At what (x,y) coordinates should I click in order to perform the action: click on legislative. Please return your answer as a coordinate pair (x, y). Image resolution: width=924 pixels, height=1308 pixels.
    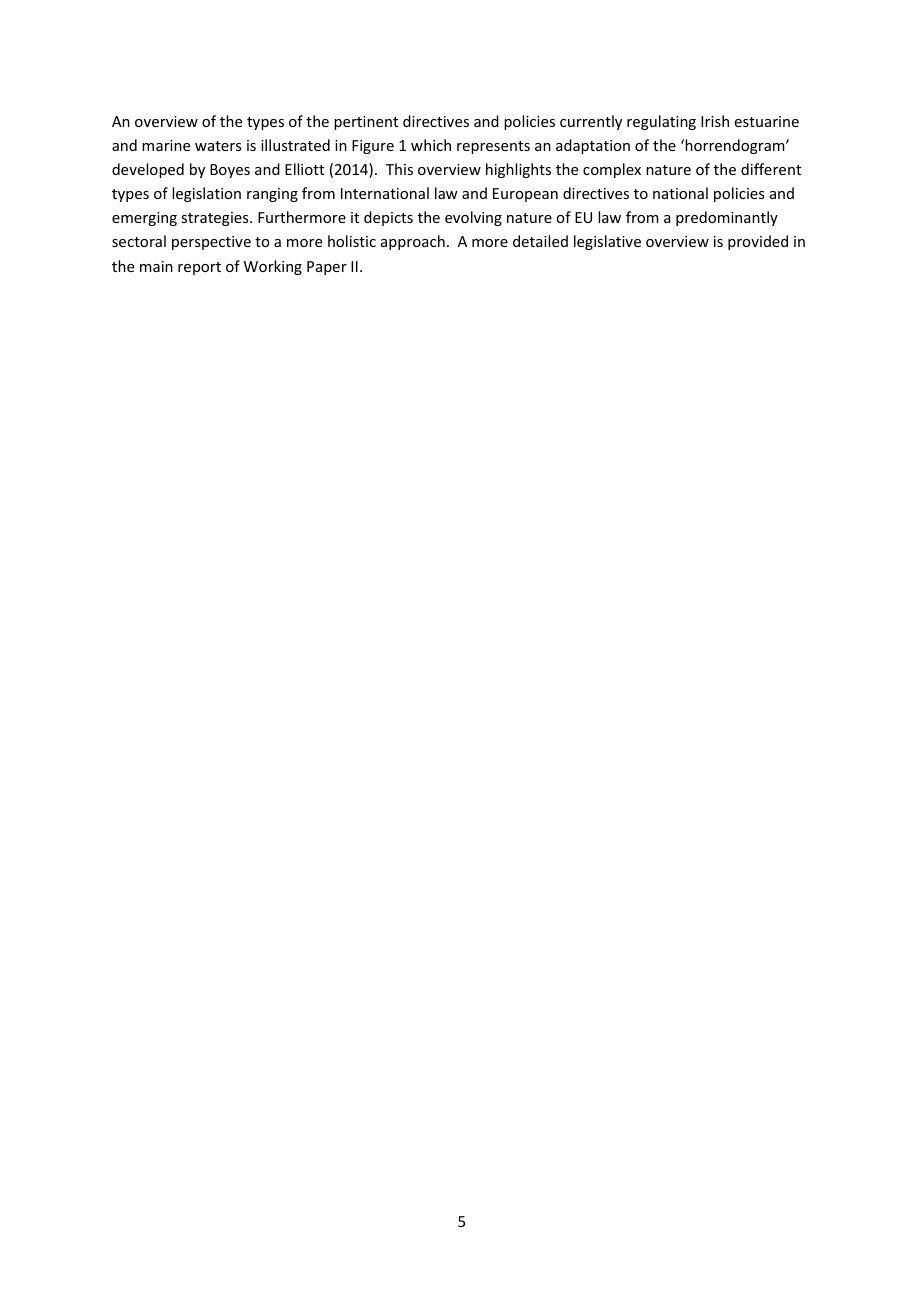
    Looking at the image, I should click on (607, 242).
